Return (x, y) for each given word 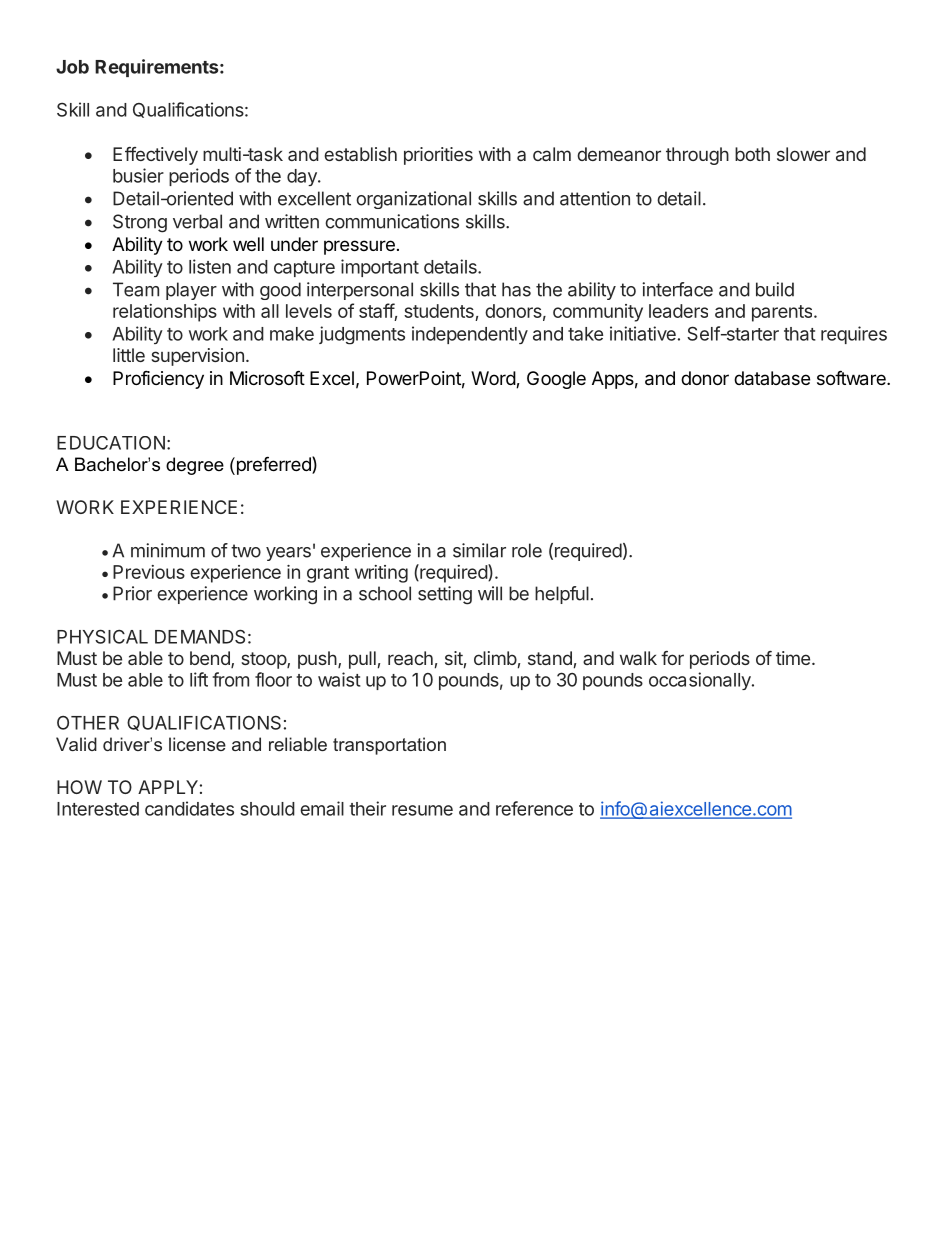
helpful (562, 595)
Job (72, 67)
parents (783, 313)
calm (552, 154)
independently (470, 335)
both (752, 154)
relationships (165, 313)
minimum (168, 550)
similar (479, 550)
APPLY (168, 787)
